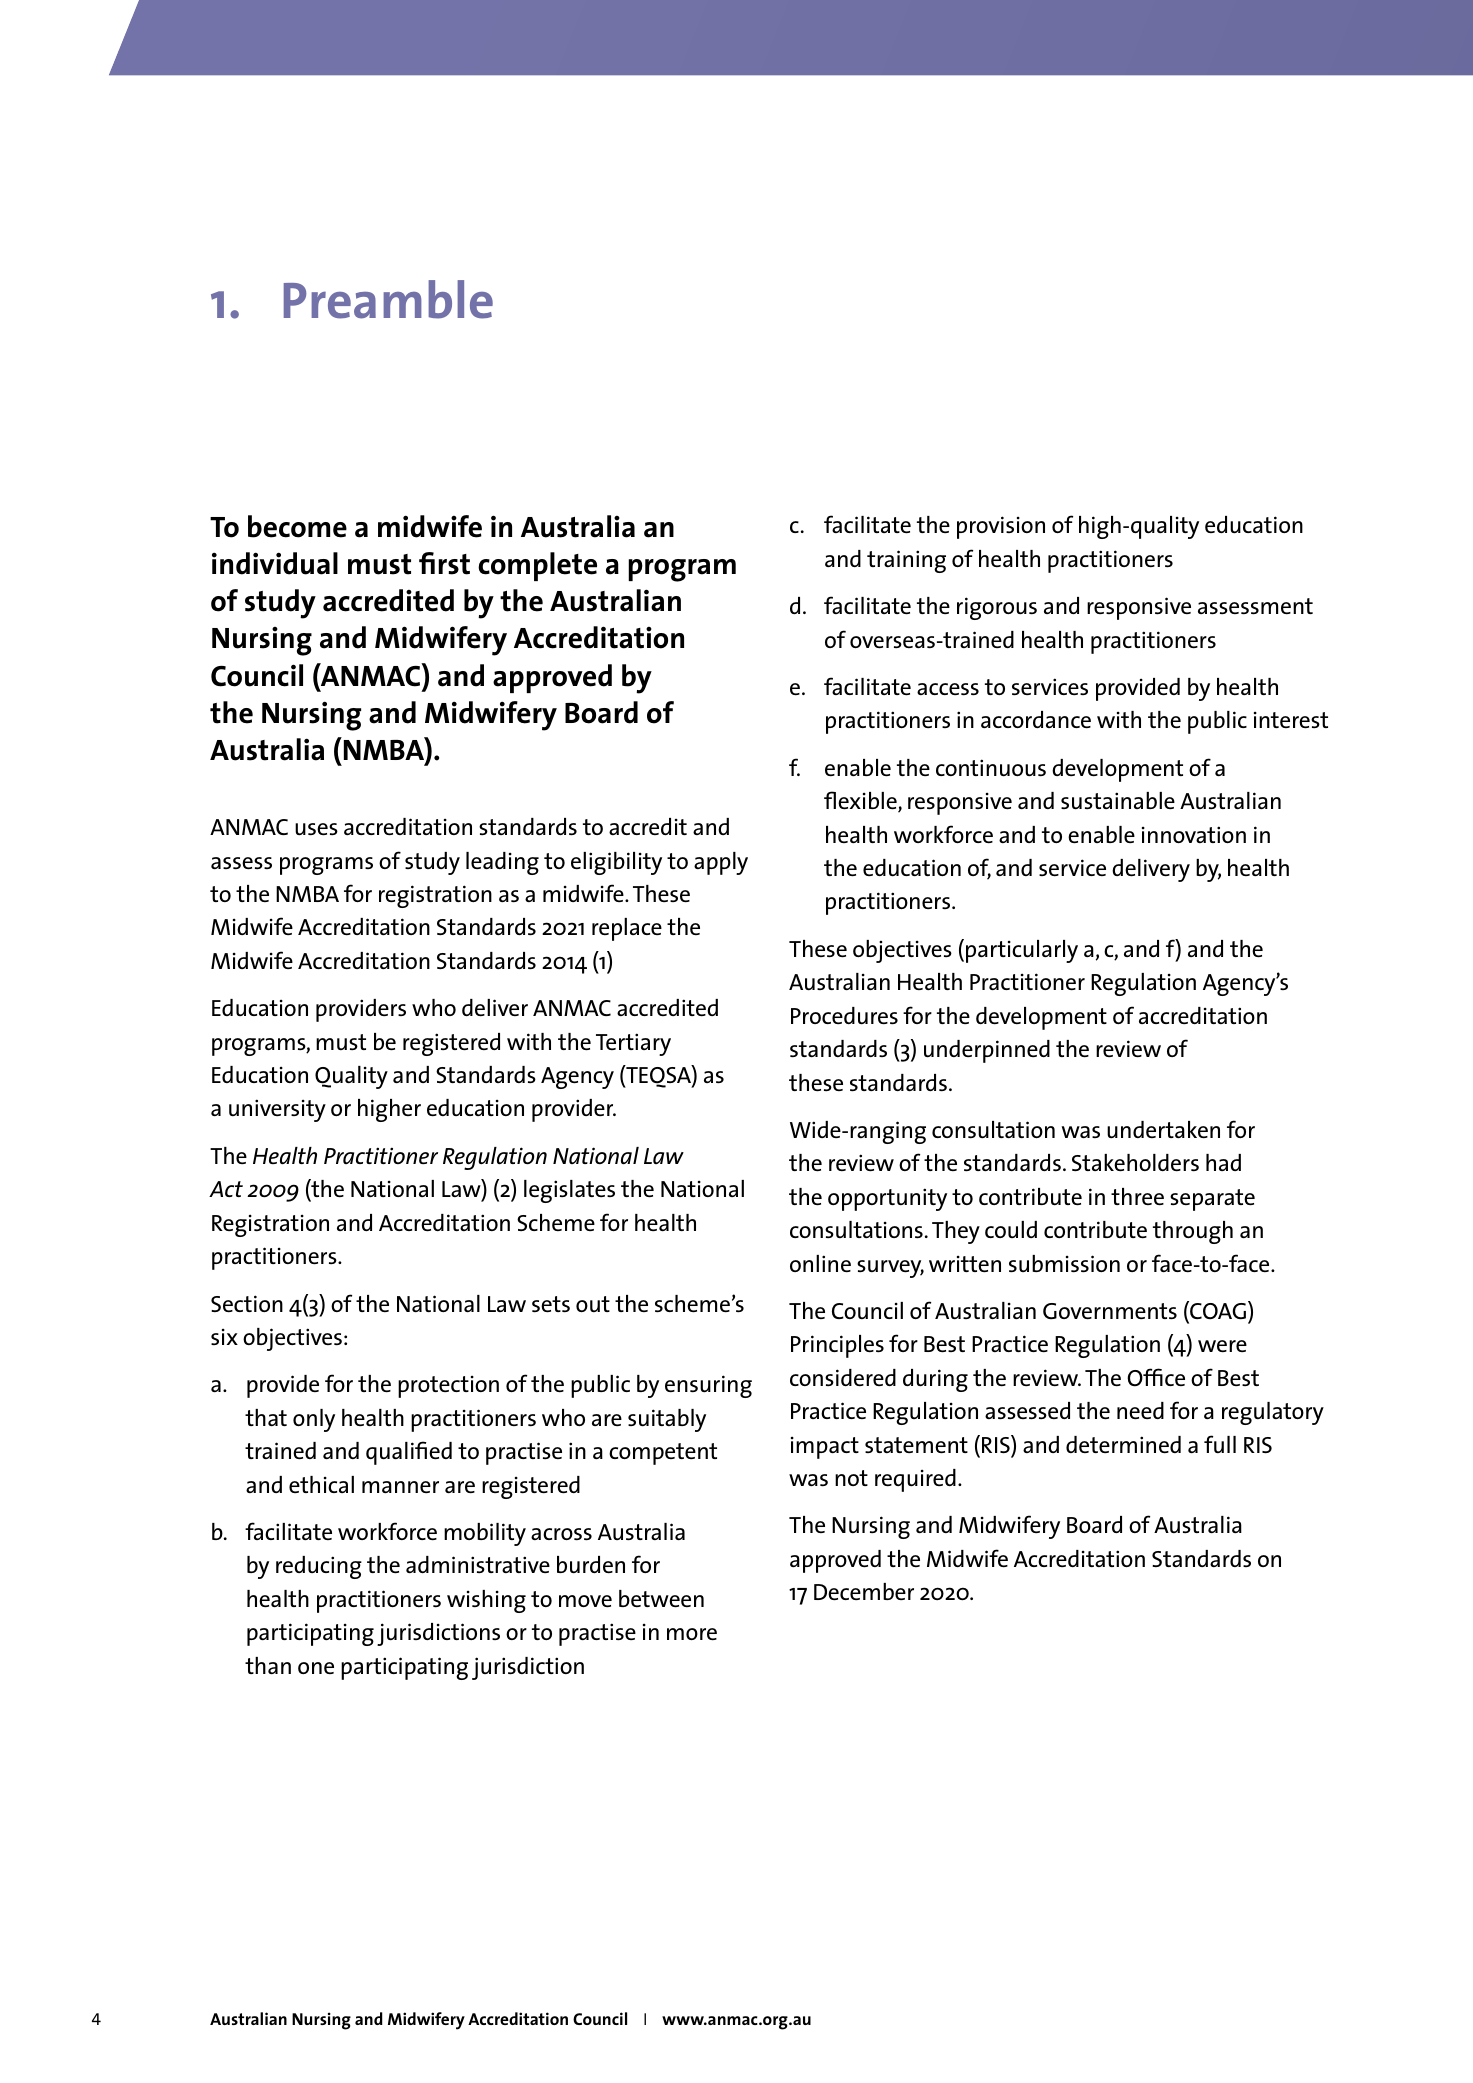  Describe the element at coordinates (275, 563) in the screenshot. I see `individual` at that location.
